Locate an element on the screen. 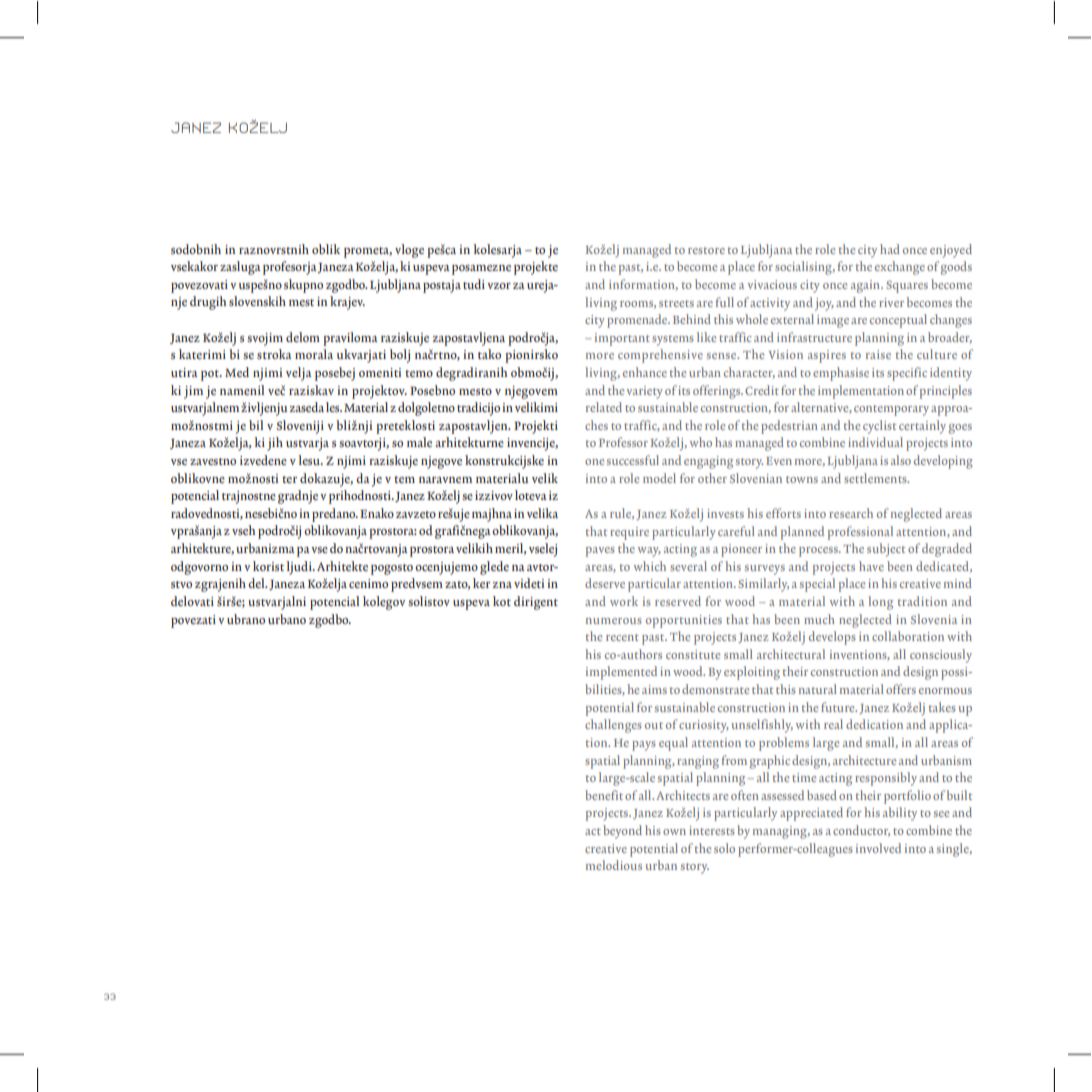  restore is located at coordinates (706, 250).
